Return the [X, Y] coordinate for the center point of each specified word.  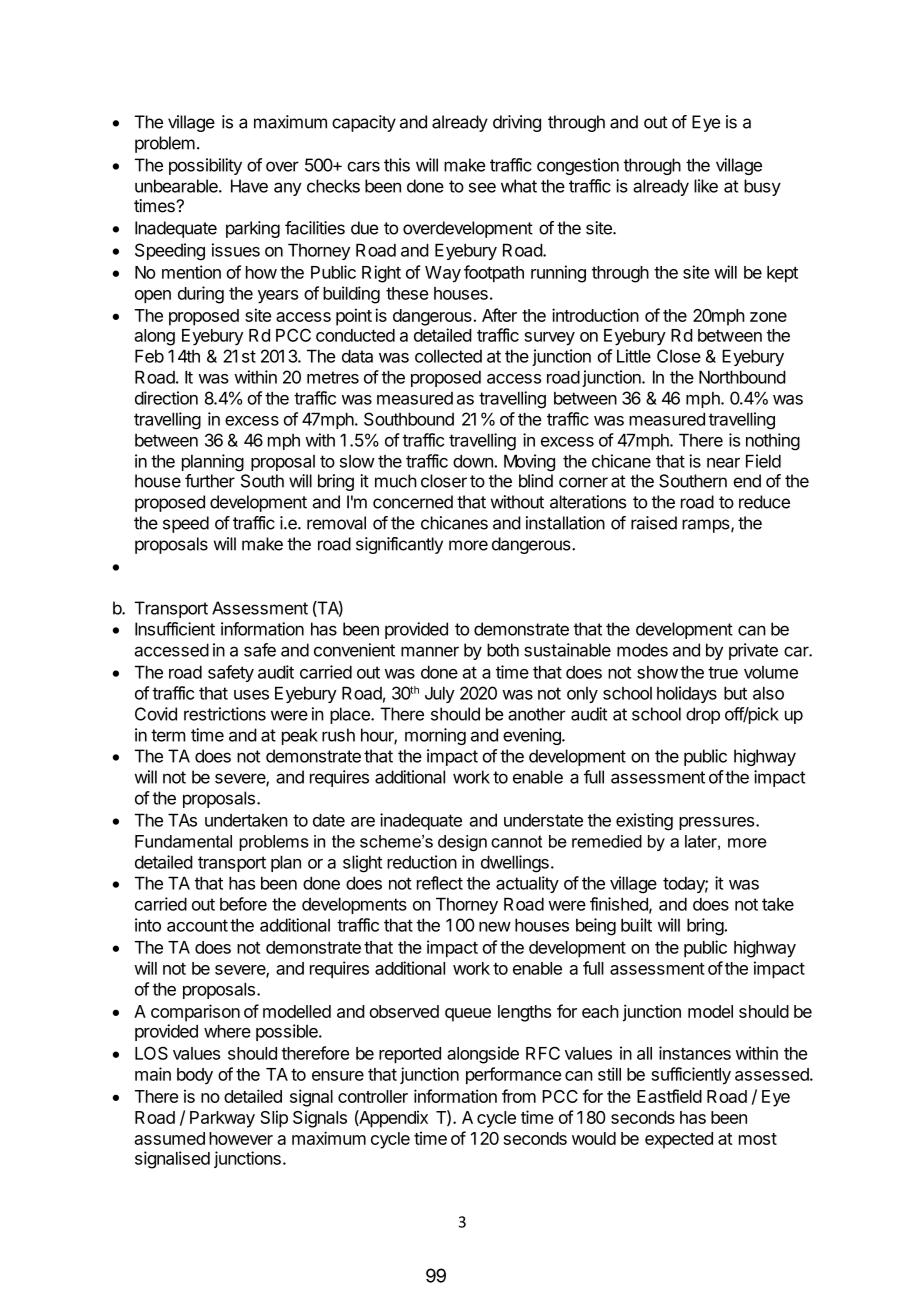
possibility [205, 166]
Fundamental [183, 841]
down [474, 461]
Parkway [222, 1119]
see [482, 187]
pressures [716, 823]
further [210, 481]
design [462, 843]
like [706, 186]
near [723, 463]
